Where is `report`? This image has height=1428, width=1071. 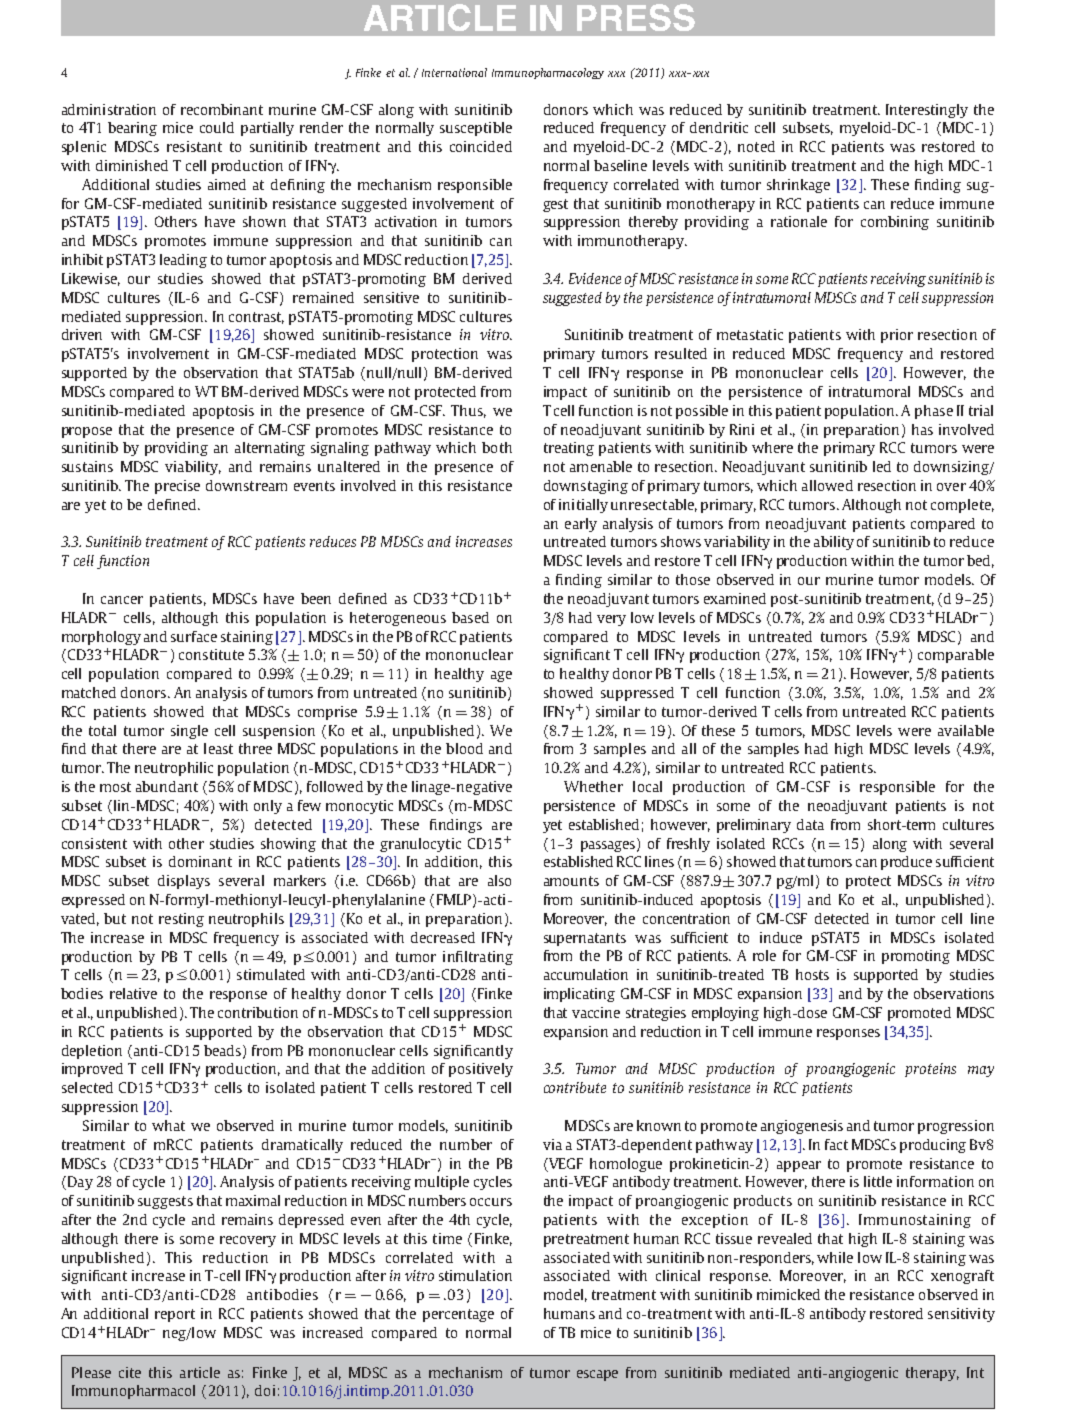
report is located at coordinates (175, 1315).
